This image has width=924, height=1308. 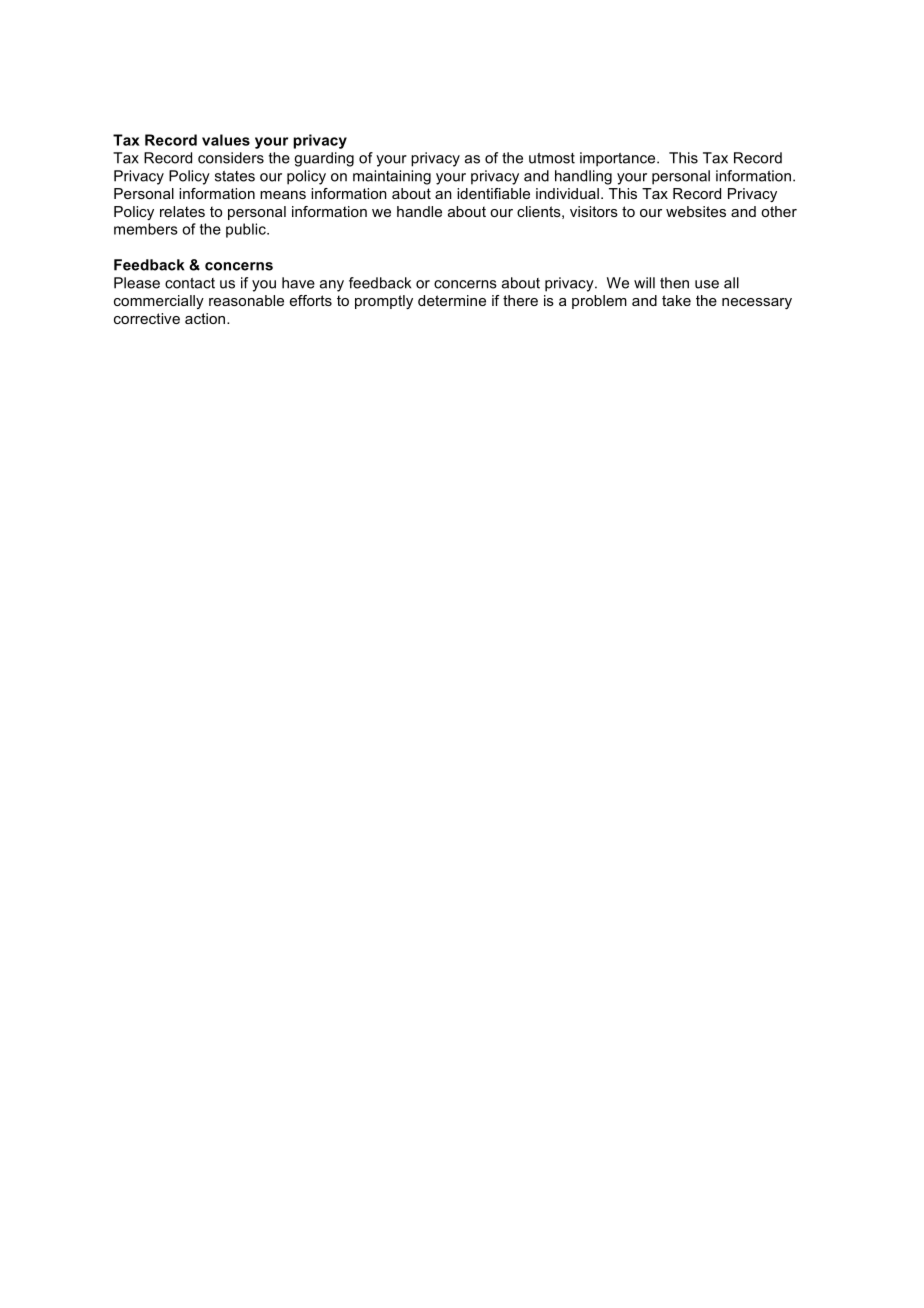 What do you see at coordinates (332, 286) in the image?
I see `any` at bounding box center [332, 286].
